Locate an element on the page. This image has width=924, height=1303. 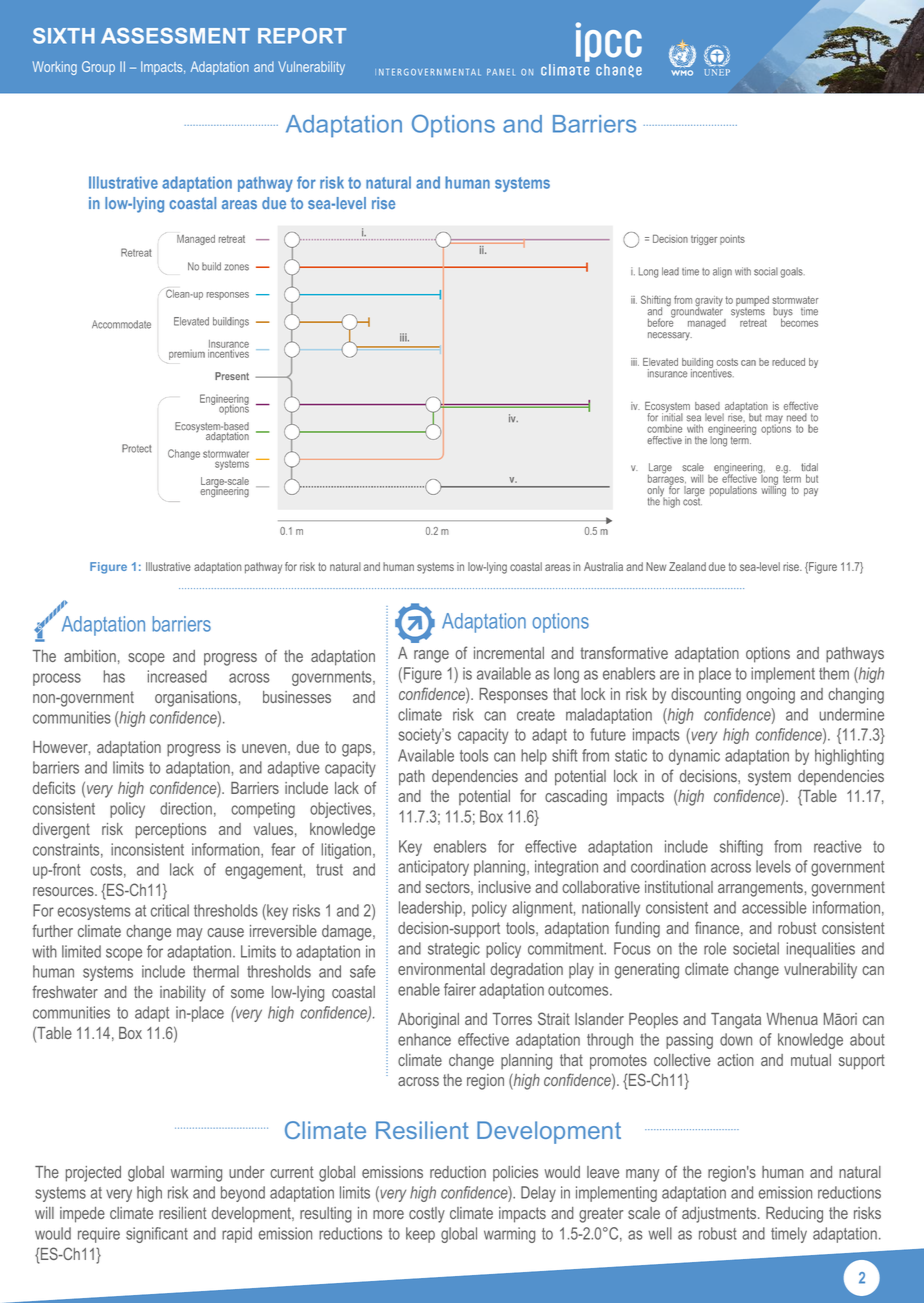
societal is located at coordinates (756, 948).
